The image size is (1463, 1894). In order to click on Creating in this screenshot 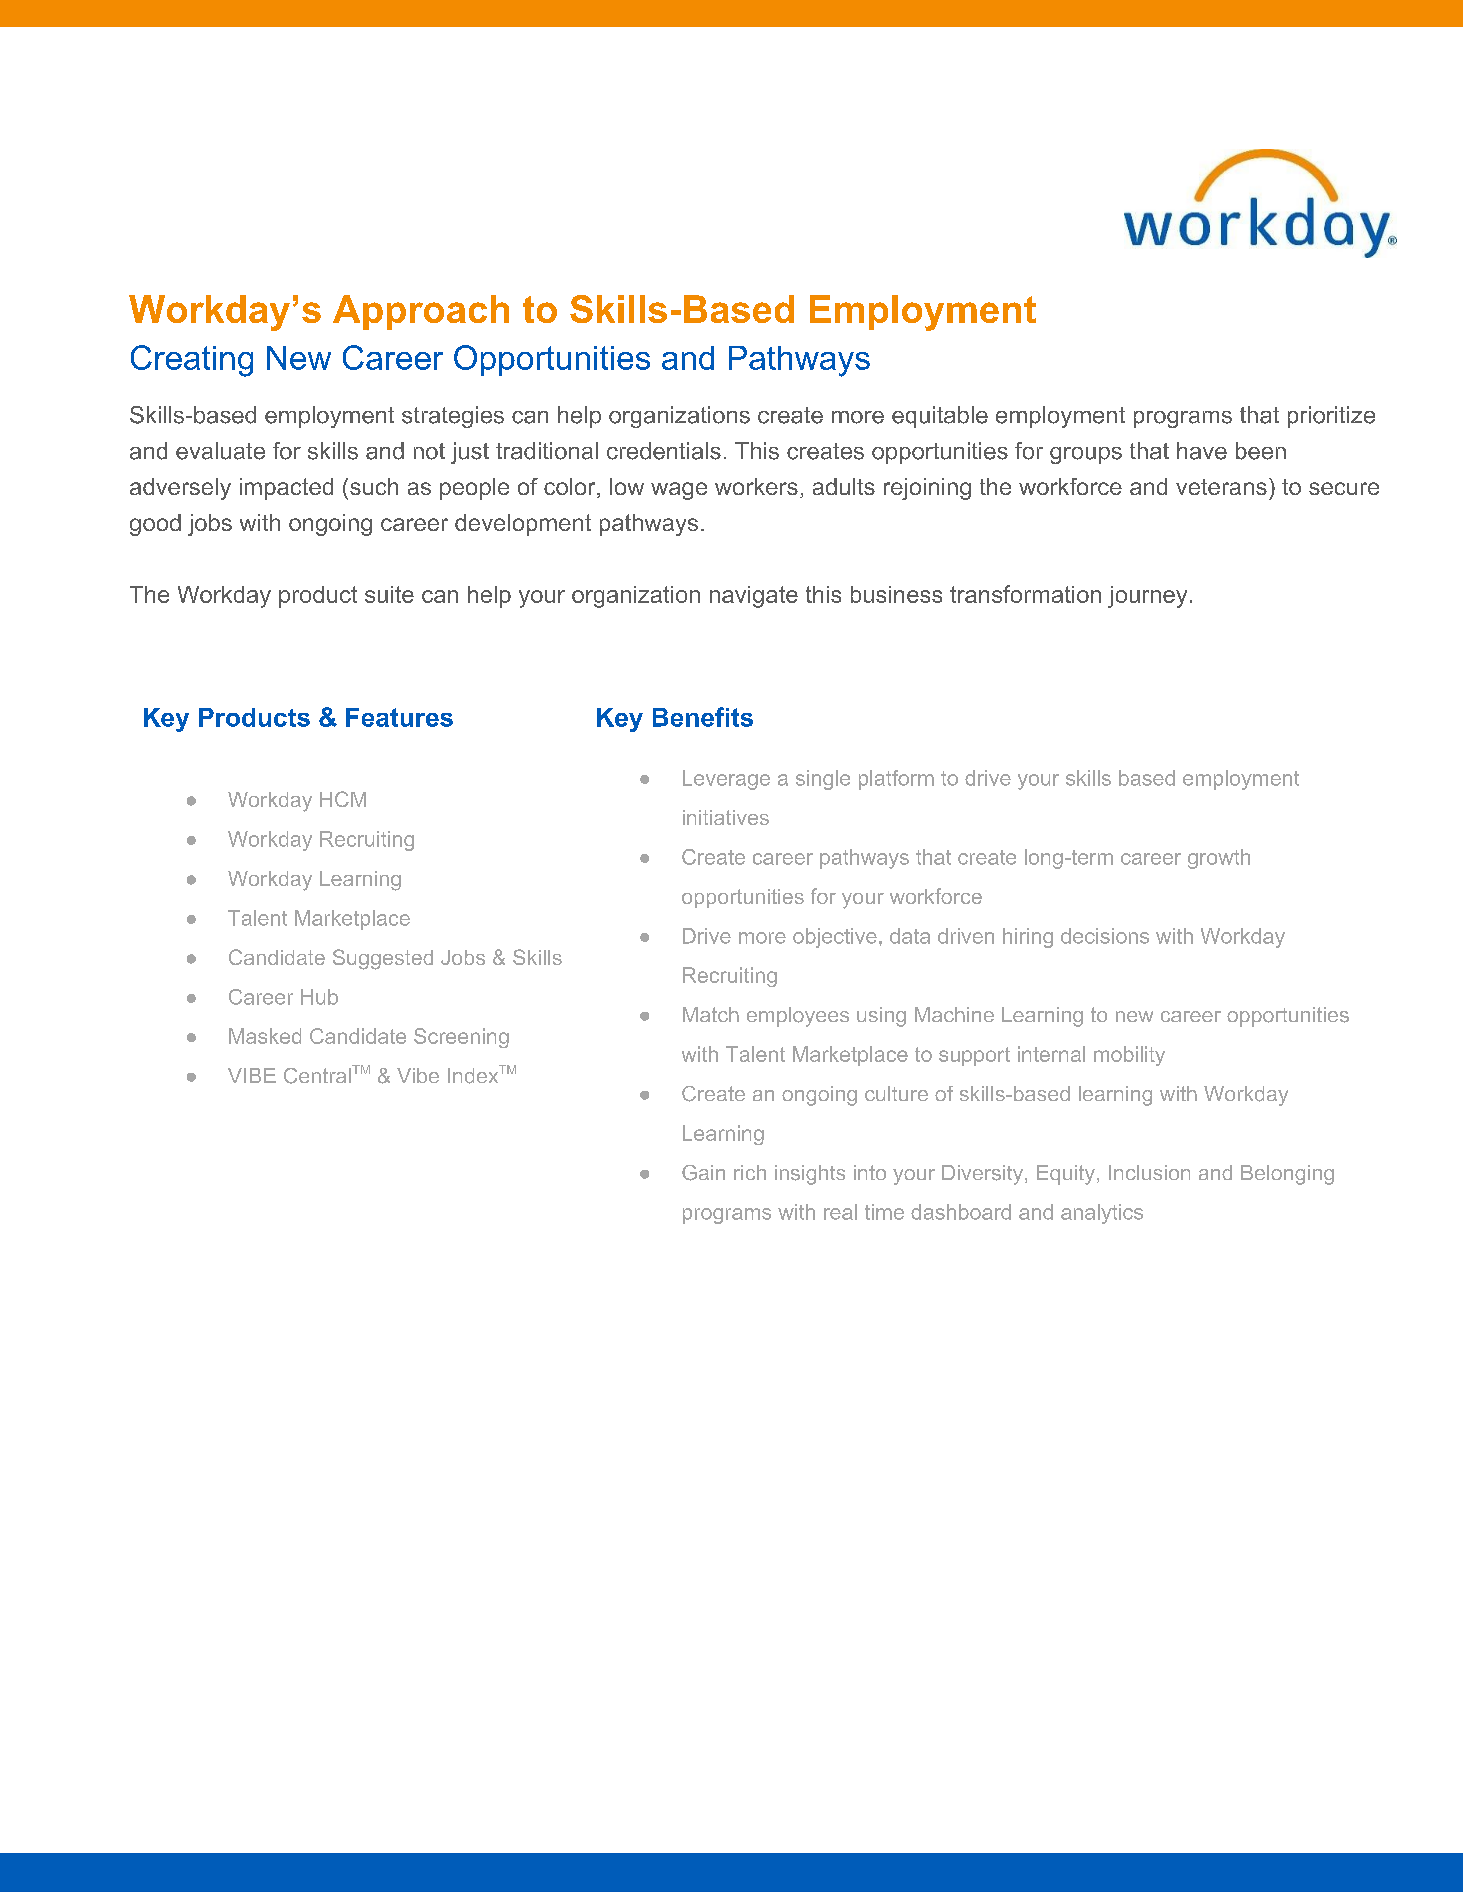, I will do `click(192, 361)`.
